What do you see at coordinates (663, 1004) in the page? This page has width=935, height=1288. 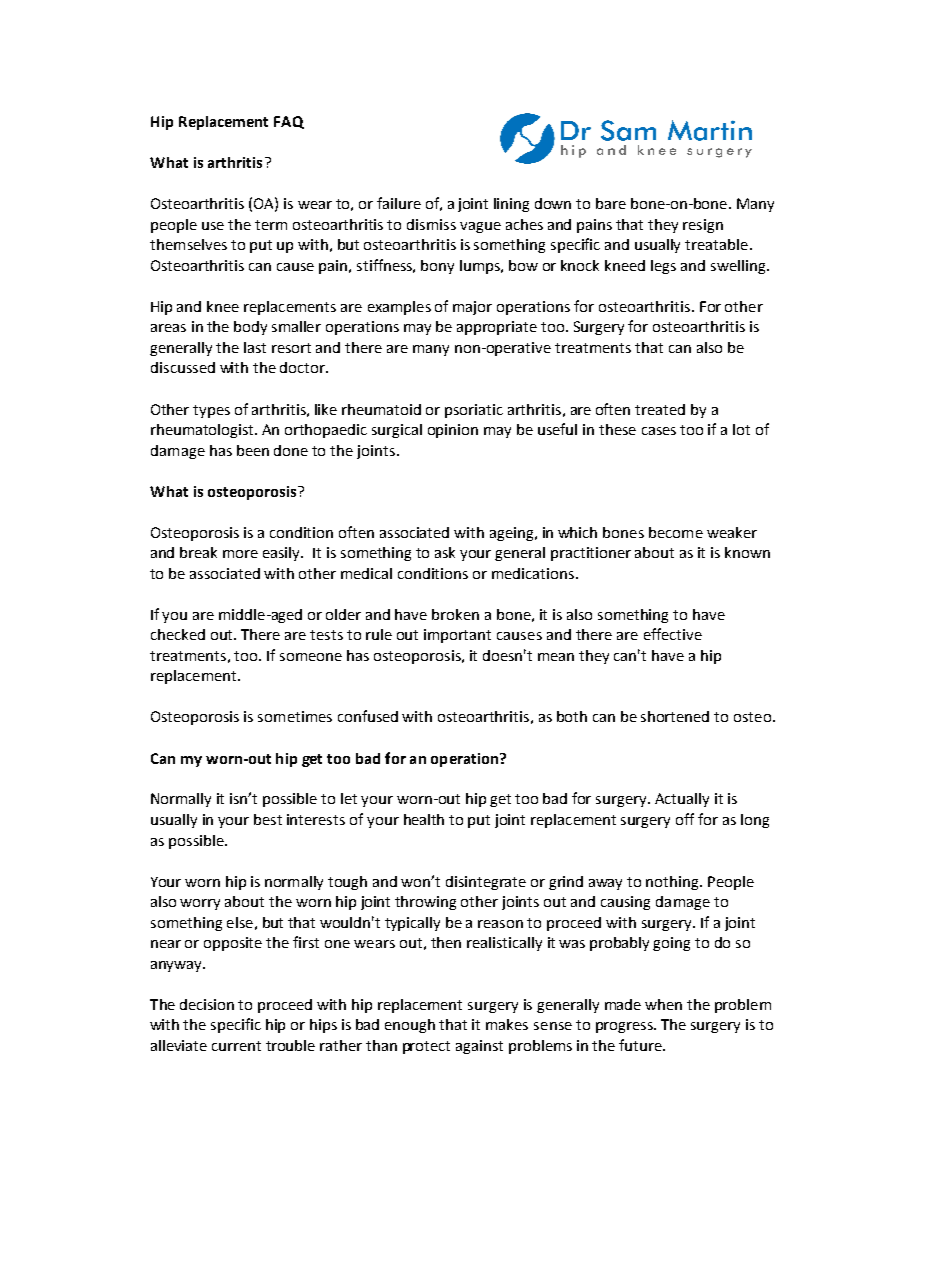 I see `when` at bounding box center [663, 1004].
